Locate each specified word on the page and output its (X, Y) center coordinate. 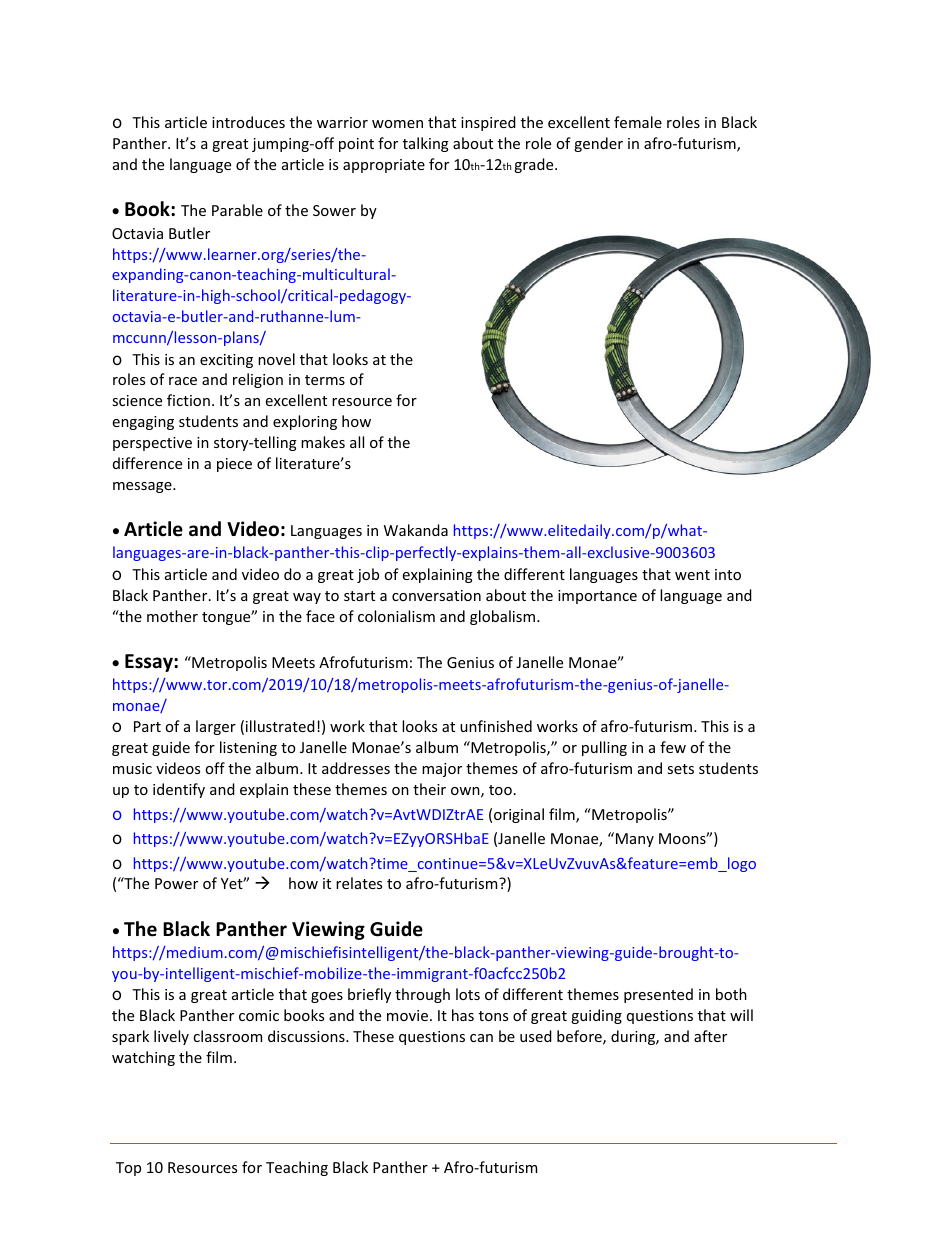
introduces (248, 122)
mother (172, 616)
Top (128, 1169)
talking (426, 144)
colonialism (396, 616)
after (710, 1036)
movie (407, 1015)
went (692, 575)
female (638, 122)
